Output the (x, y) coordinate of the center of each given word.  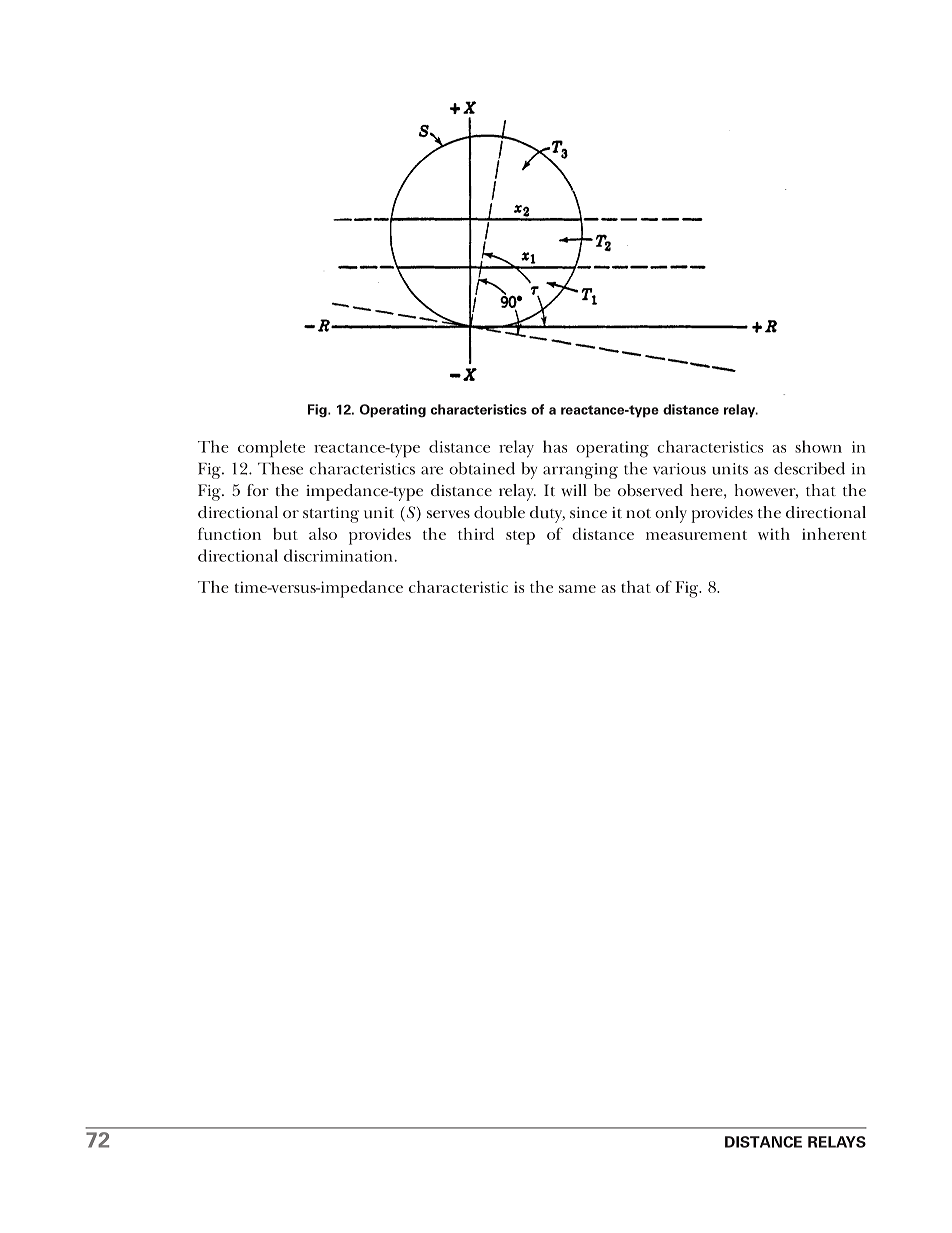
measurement (696, 535)
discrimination (338, 555)
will (574, 490)
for (258, 490)
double (499, 512)
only (671, 514)
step (520, 537)
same (577, 589)
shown (818, 446)
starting (331, 515)
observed (650, 490)
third (476, 533)
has (555, 446)
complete (271, 449)
